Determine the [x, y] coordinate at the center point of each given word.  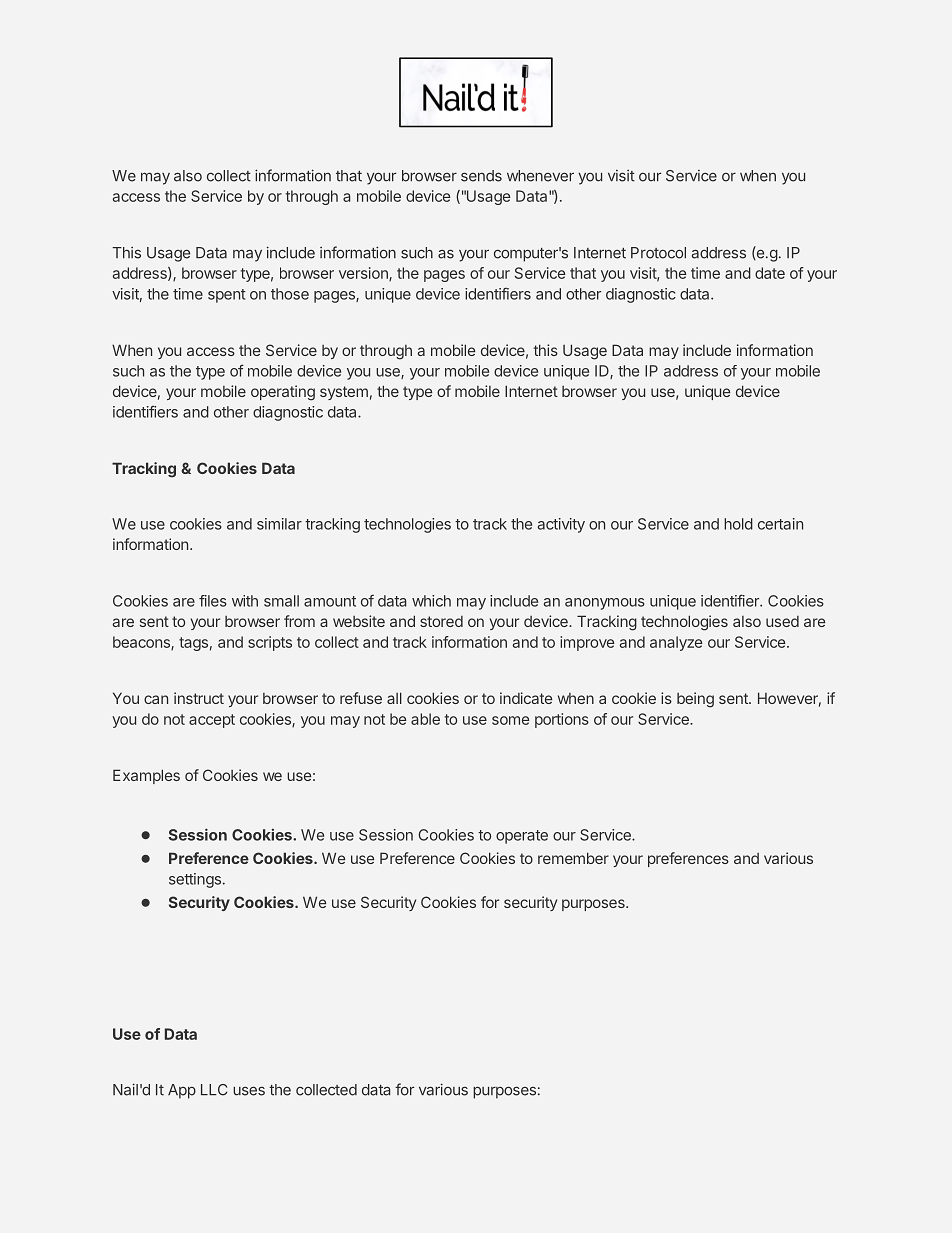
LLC [214, 1090]
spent [227, 296]
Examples [146, 776]
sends [481, 176]
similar [279, 524]
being [695, 700]
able [425, 719]
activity [561, 525]
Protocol [658, 253]
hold [738, 524]
